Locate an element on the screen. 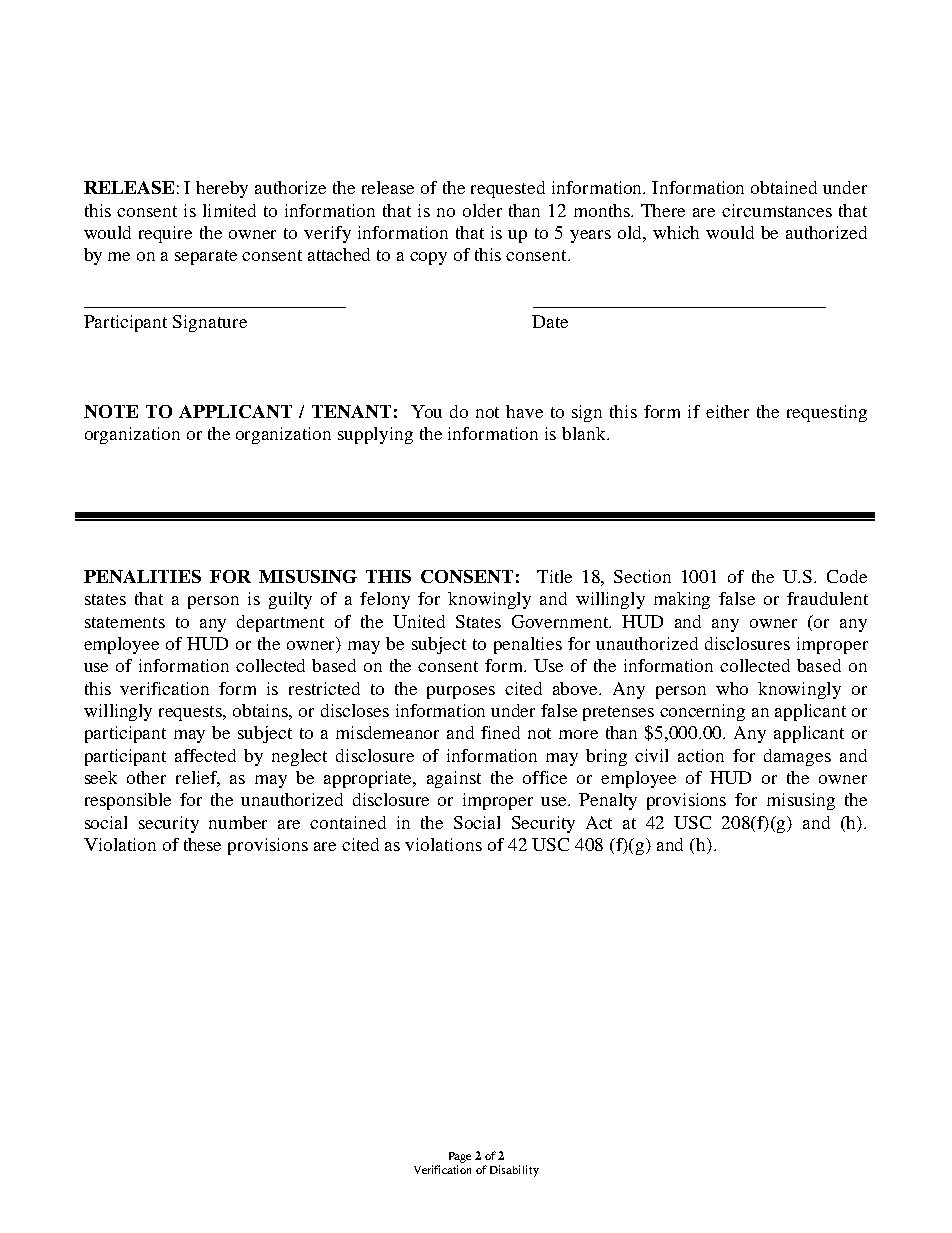  Penalty is located at coordinates (608, 801).
